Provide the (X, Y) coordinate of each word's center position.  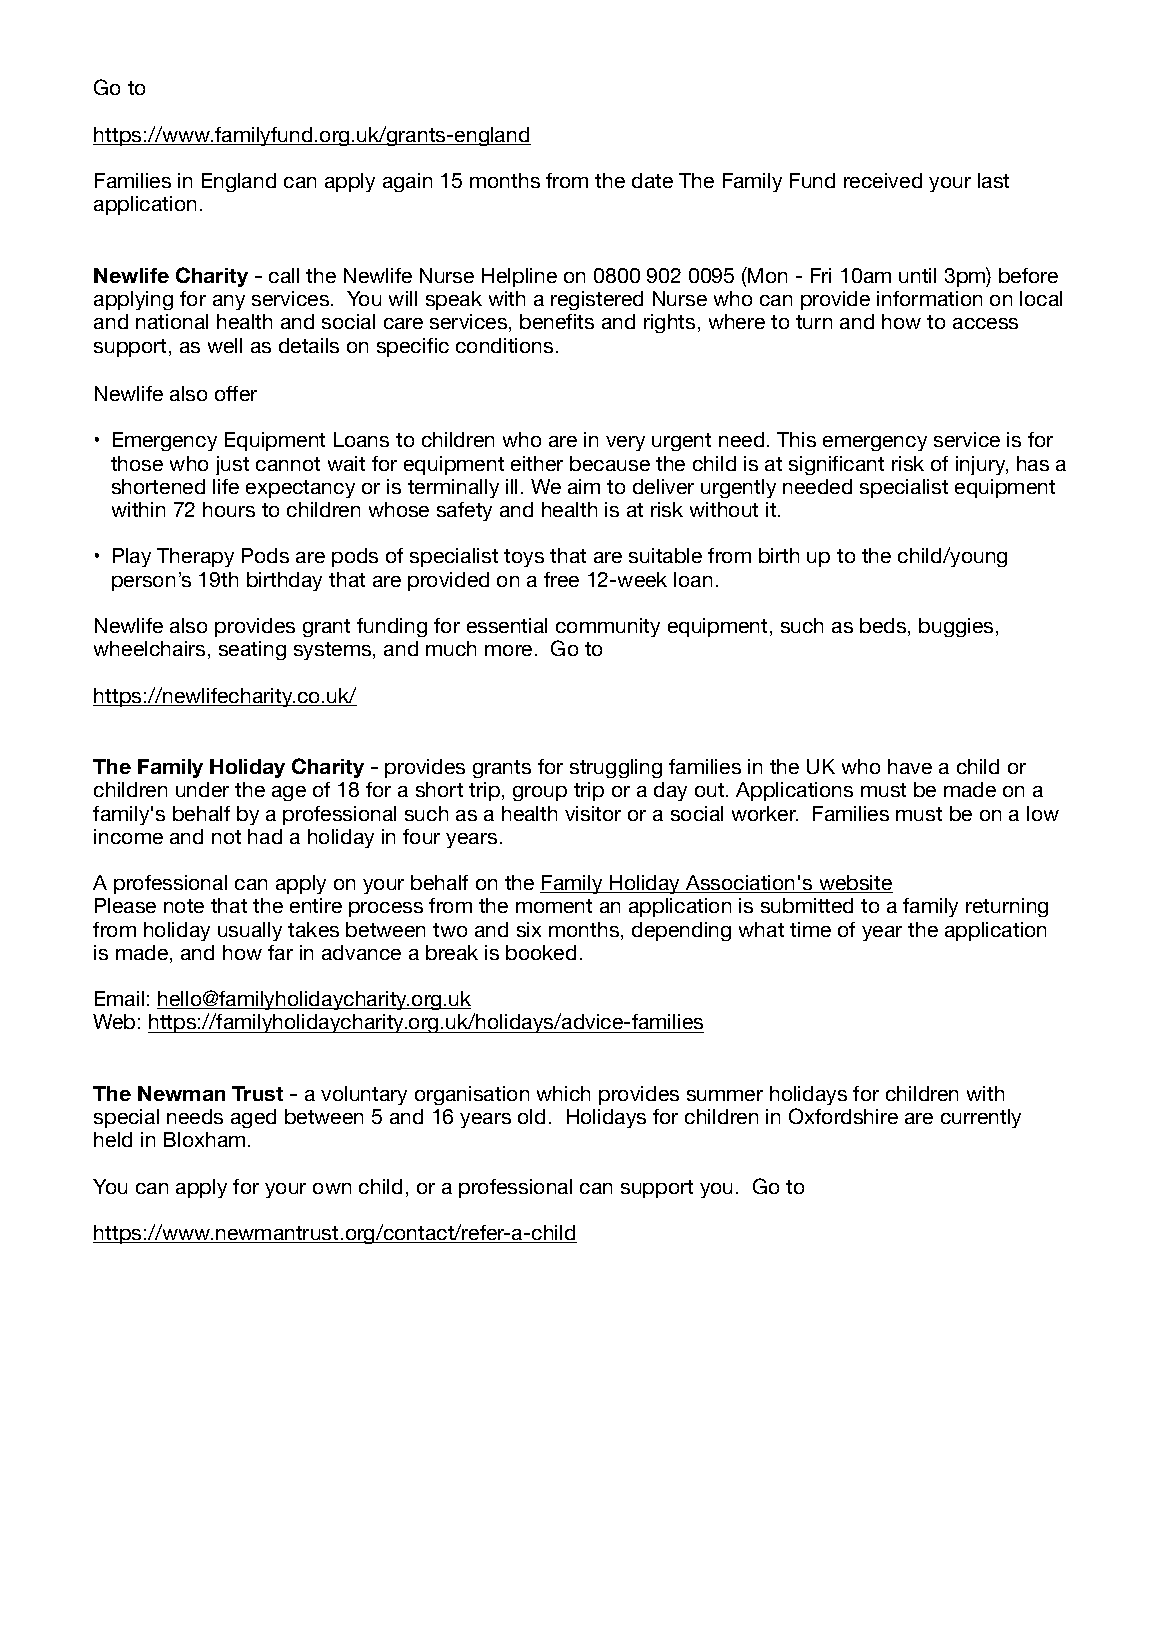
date (652, 180)
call (284, 275)
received (883, 180)
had (265, 836)
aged (253, 1118)
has (1033, 463)
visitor (593, 813)
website (855, 884)
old (531, 1116)
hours (229, 509)
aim (584, 486)
